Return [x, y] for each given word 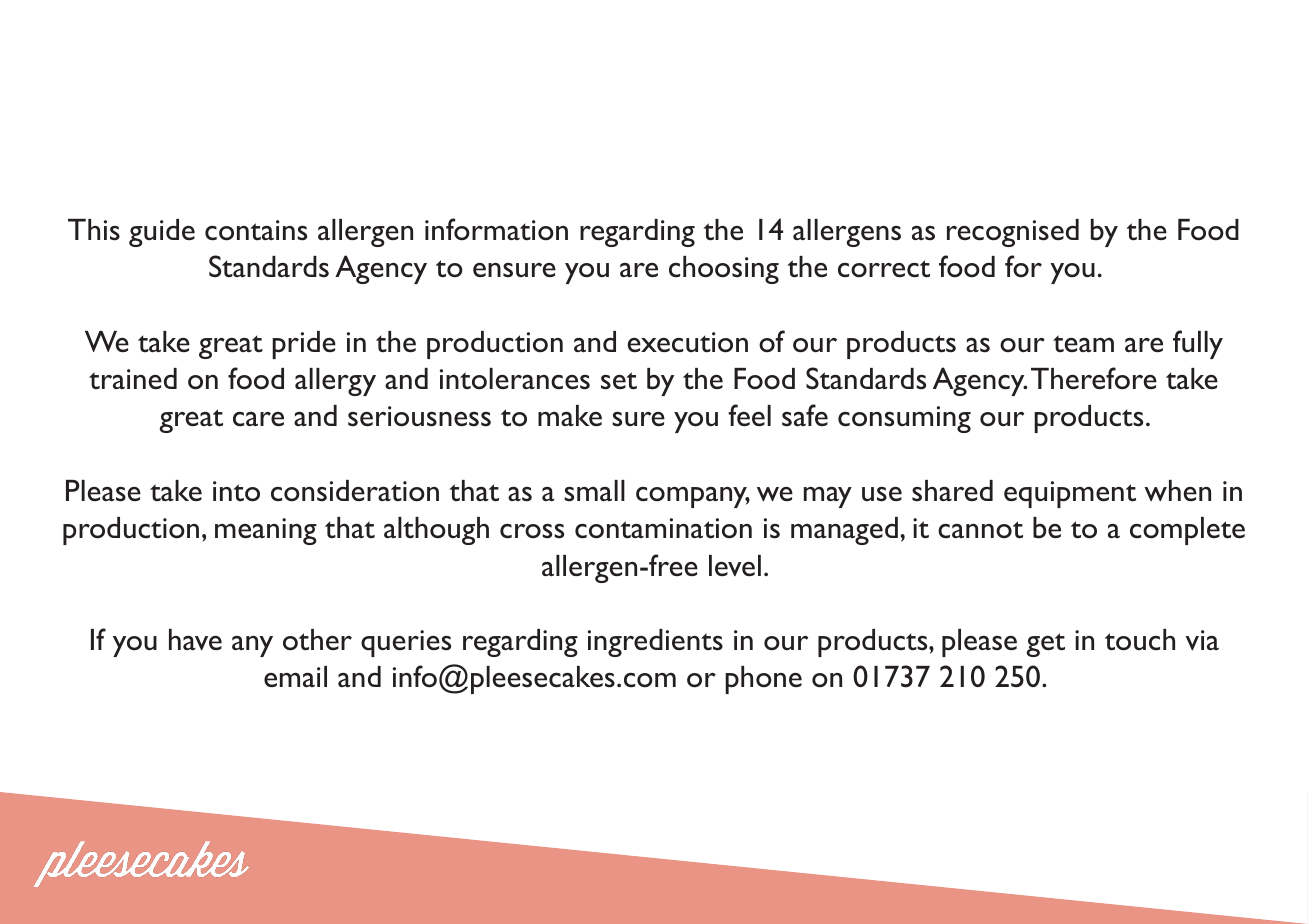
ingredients [655, 643]
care [258, 419]
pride [304, 345]
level [735, 565]
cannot [980, 530]
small [594, 491]
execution [688, 342]
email [295, 676]
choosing [724, 270]
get [1046, 645]
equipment [1070, 494]
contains [256, 230]
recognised [1013, 233]
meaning [266, 531]
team [1083, 343]
